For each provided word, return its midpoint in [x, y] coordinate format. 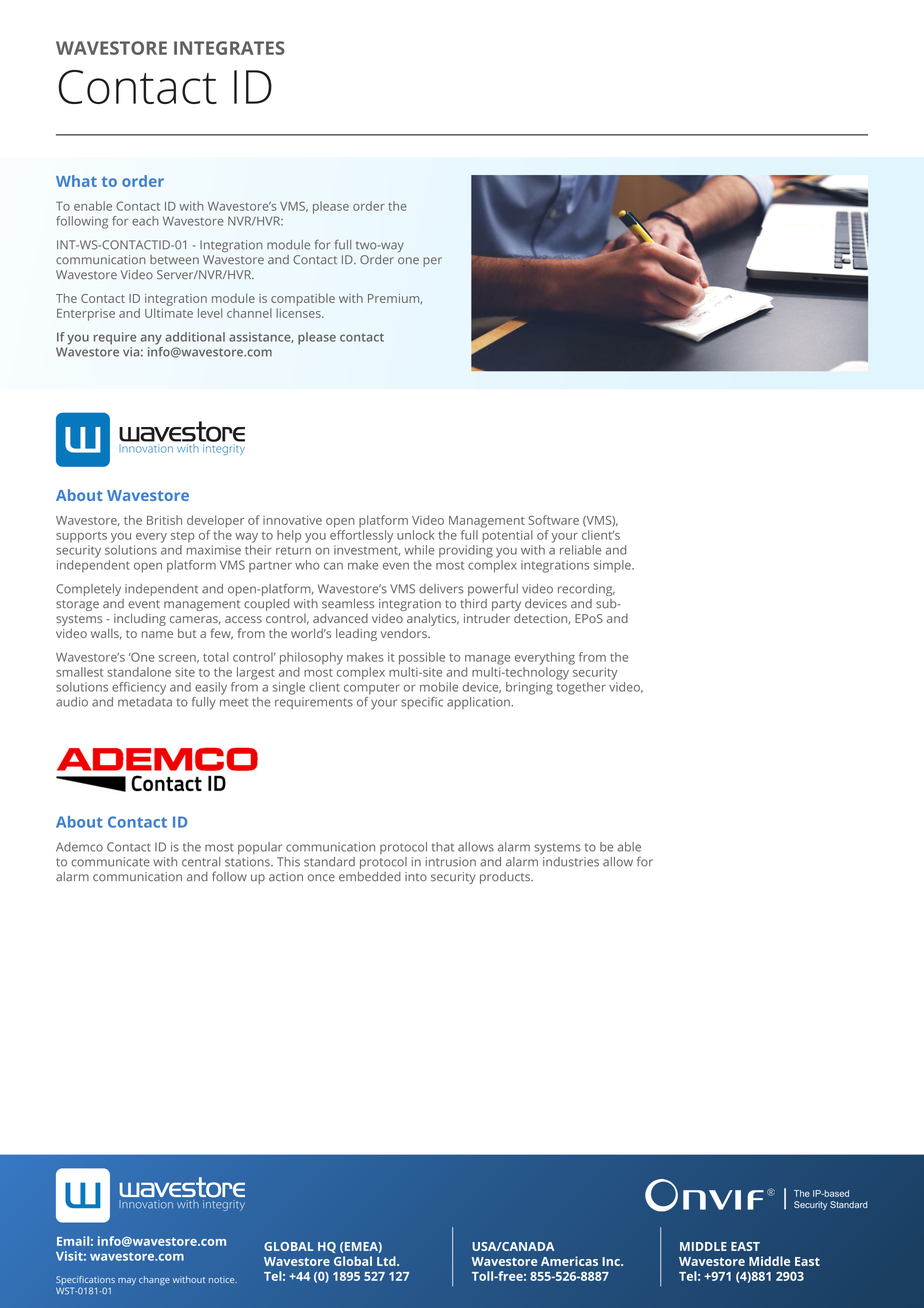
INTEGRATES [229, 48]
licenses [299, 313]
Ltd [387, 1261]
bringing [529, 688]
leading [356, 634]
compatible [303, 299]
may [127, 1281]
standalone [139, 672]
